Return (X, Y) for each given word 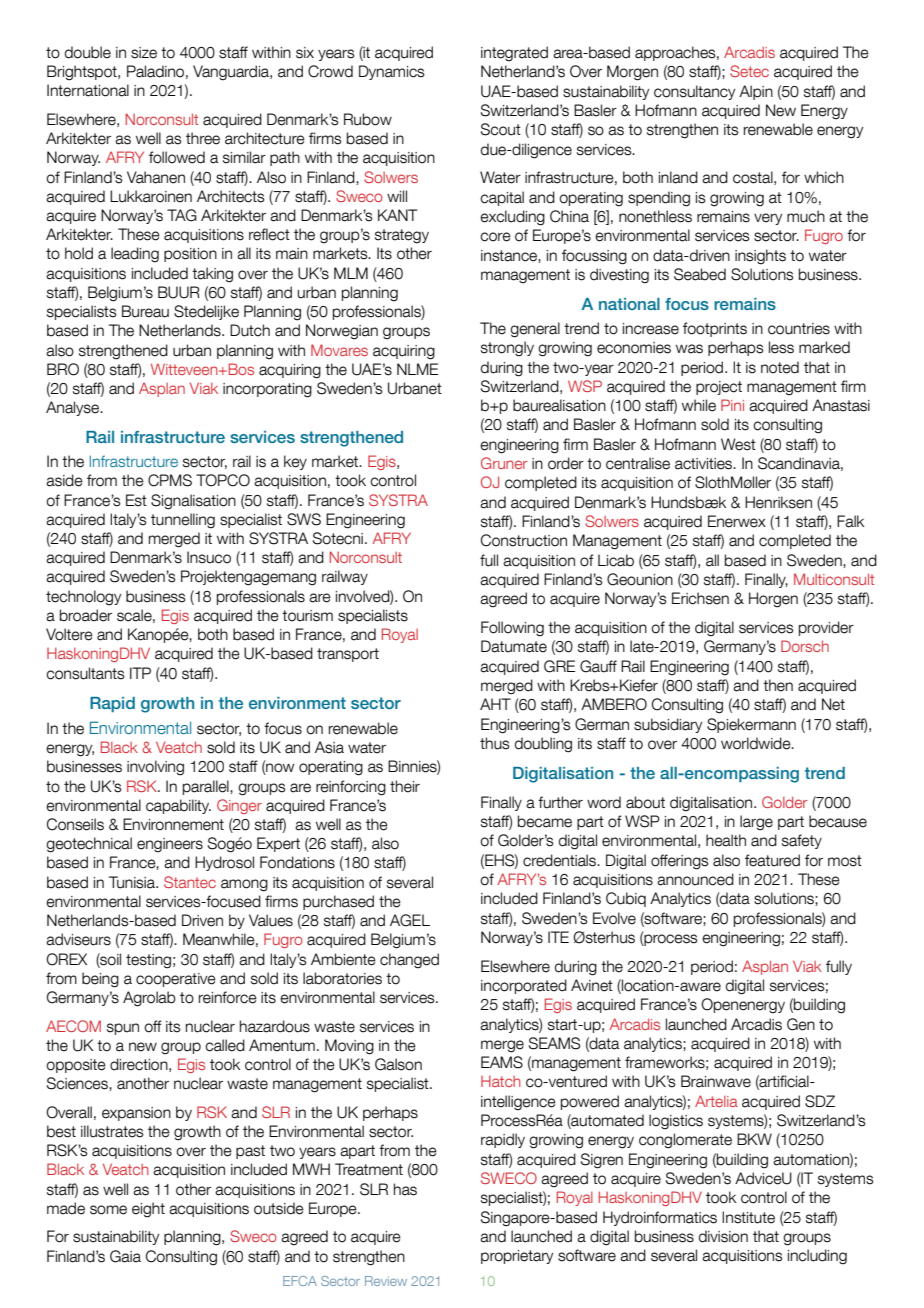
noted (780, 367)
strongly (507, 349)
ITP (140, 673)
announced (695, 879)
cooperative (176, 980)
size (144, 53)
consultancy (694, 92)
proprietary (517, 1257)
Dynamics (392, 72)
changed (409, 961)
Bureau (145, 311)
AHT (495, 704)
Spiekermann (751, 725)
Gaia (125, 1256)
